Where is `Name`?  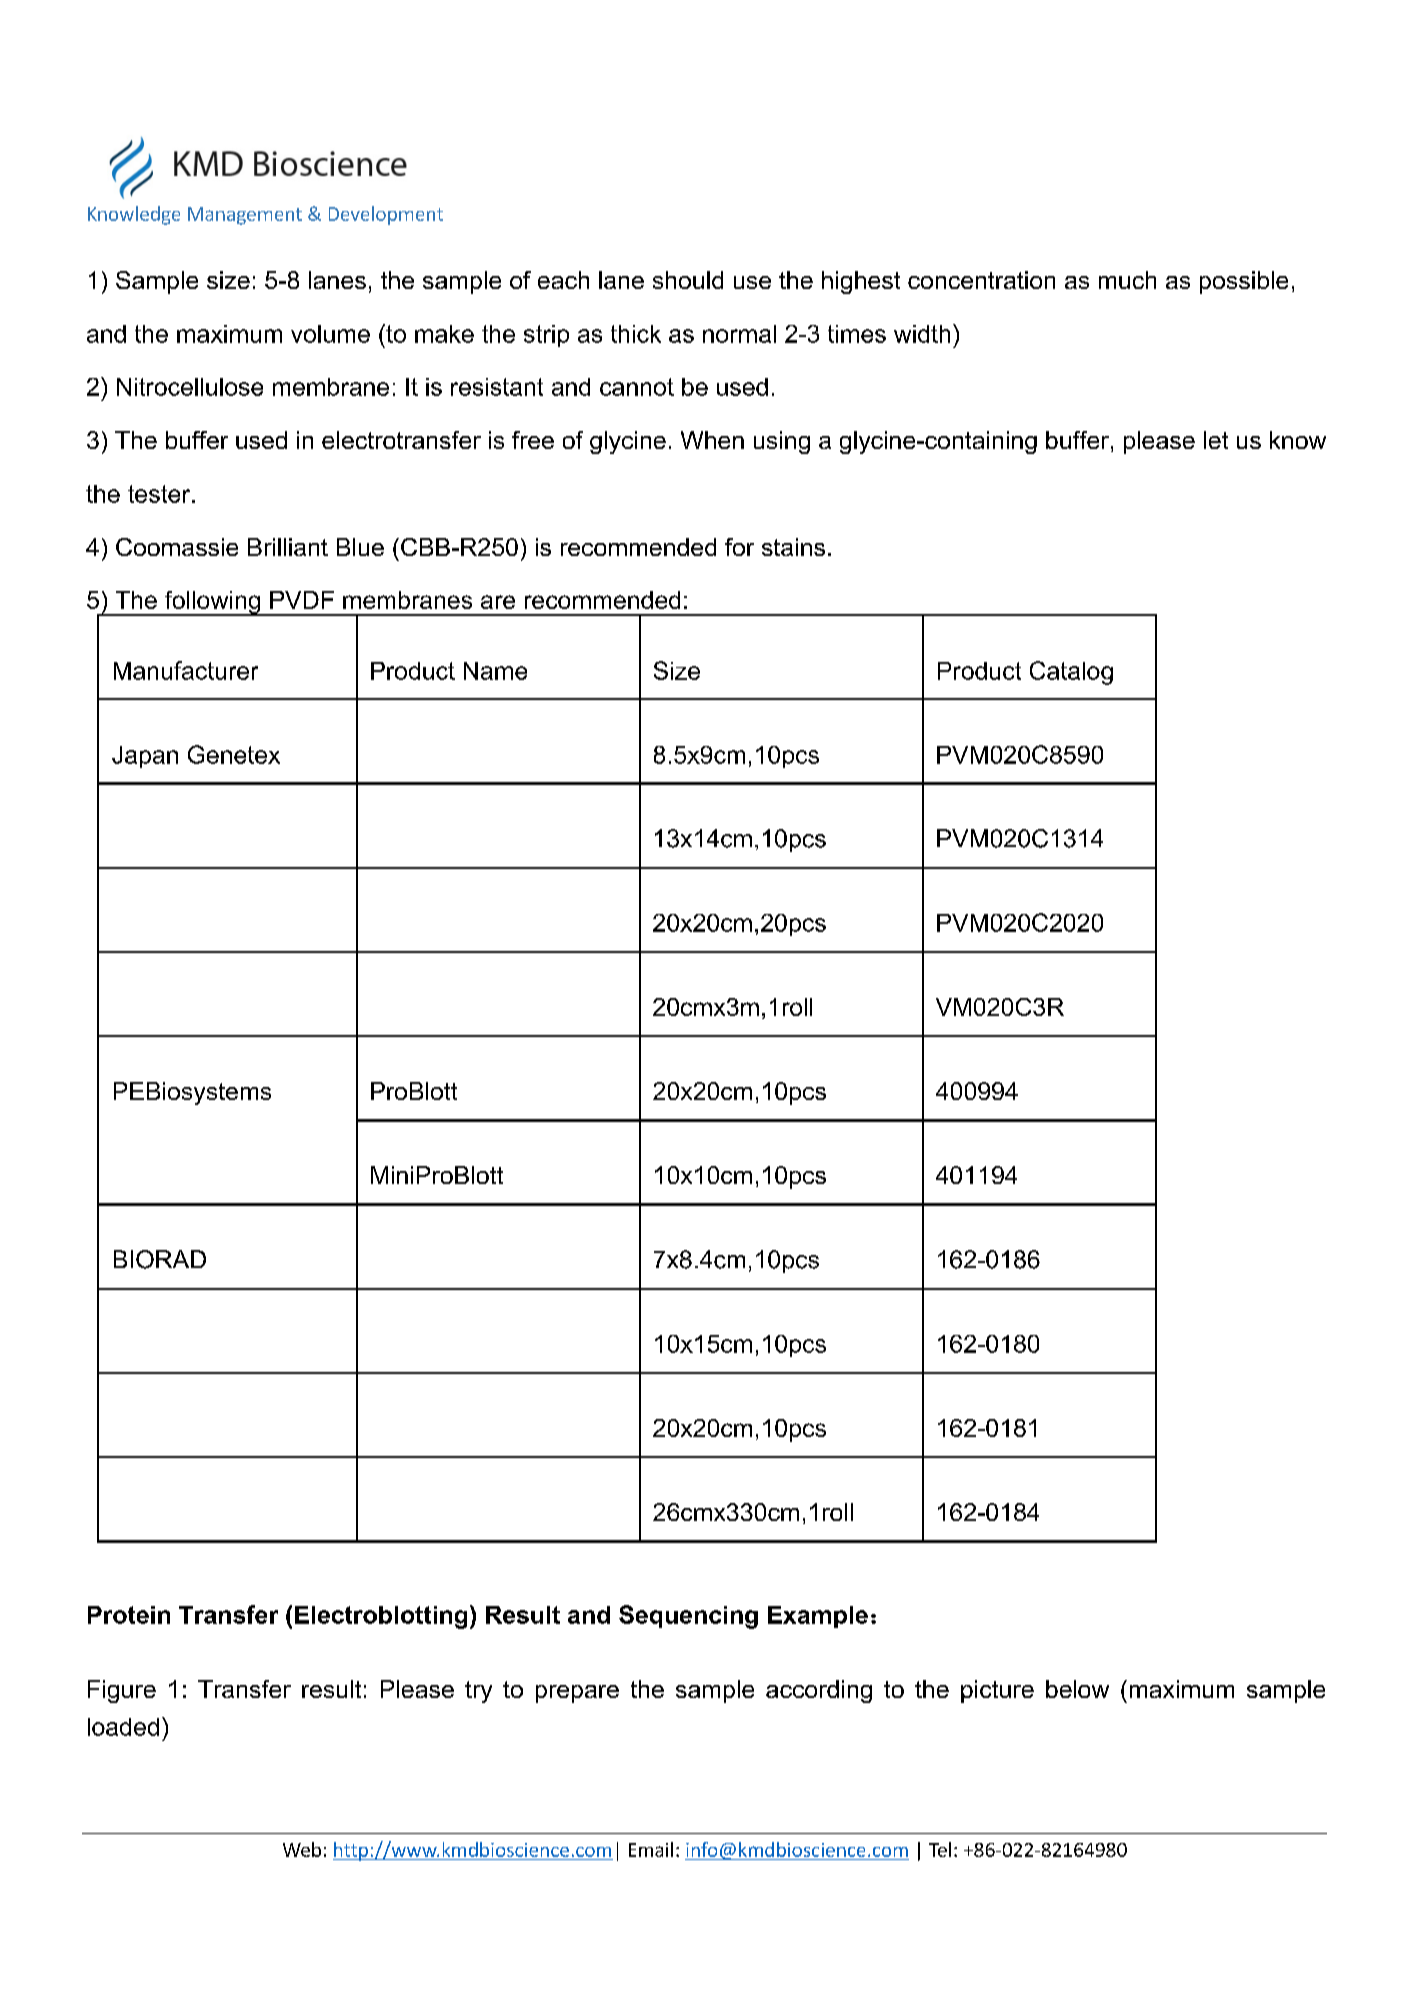 Name is located at coordinates (495, 671).
